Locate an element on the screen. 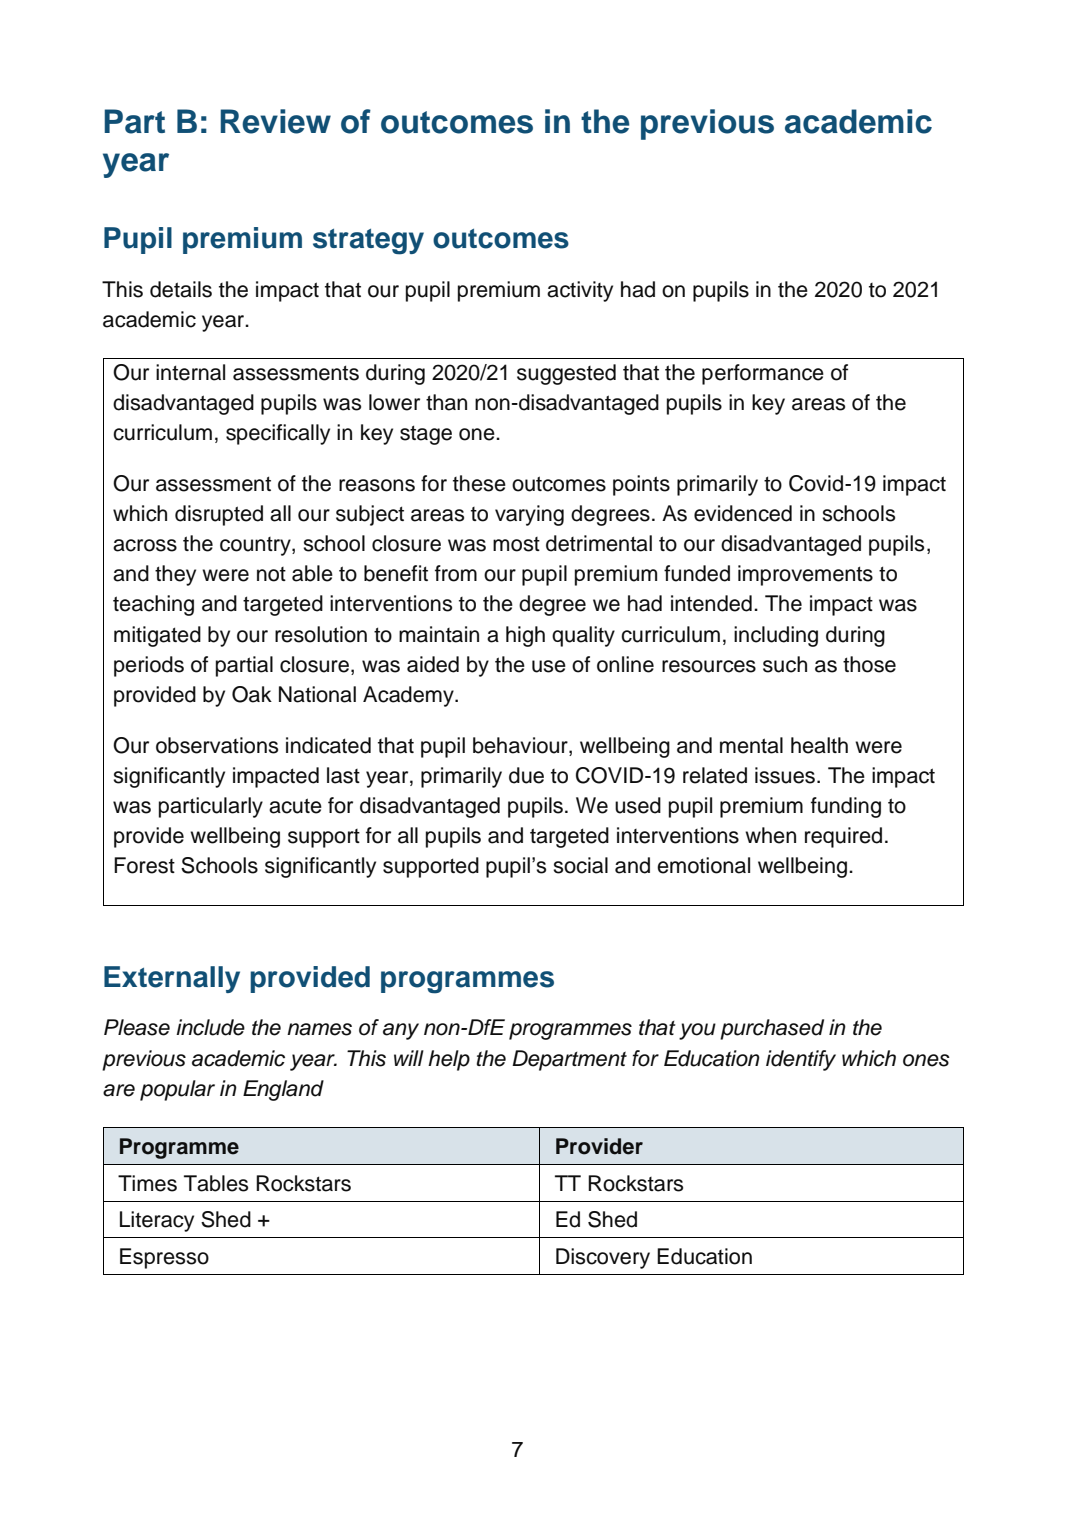 Image resolution: width=1079 pixels, height=1526 pixels. evidenced is located at coordinates (743, 513).
